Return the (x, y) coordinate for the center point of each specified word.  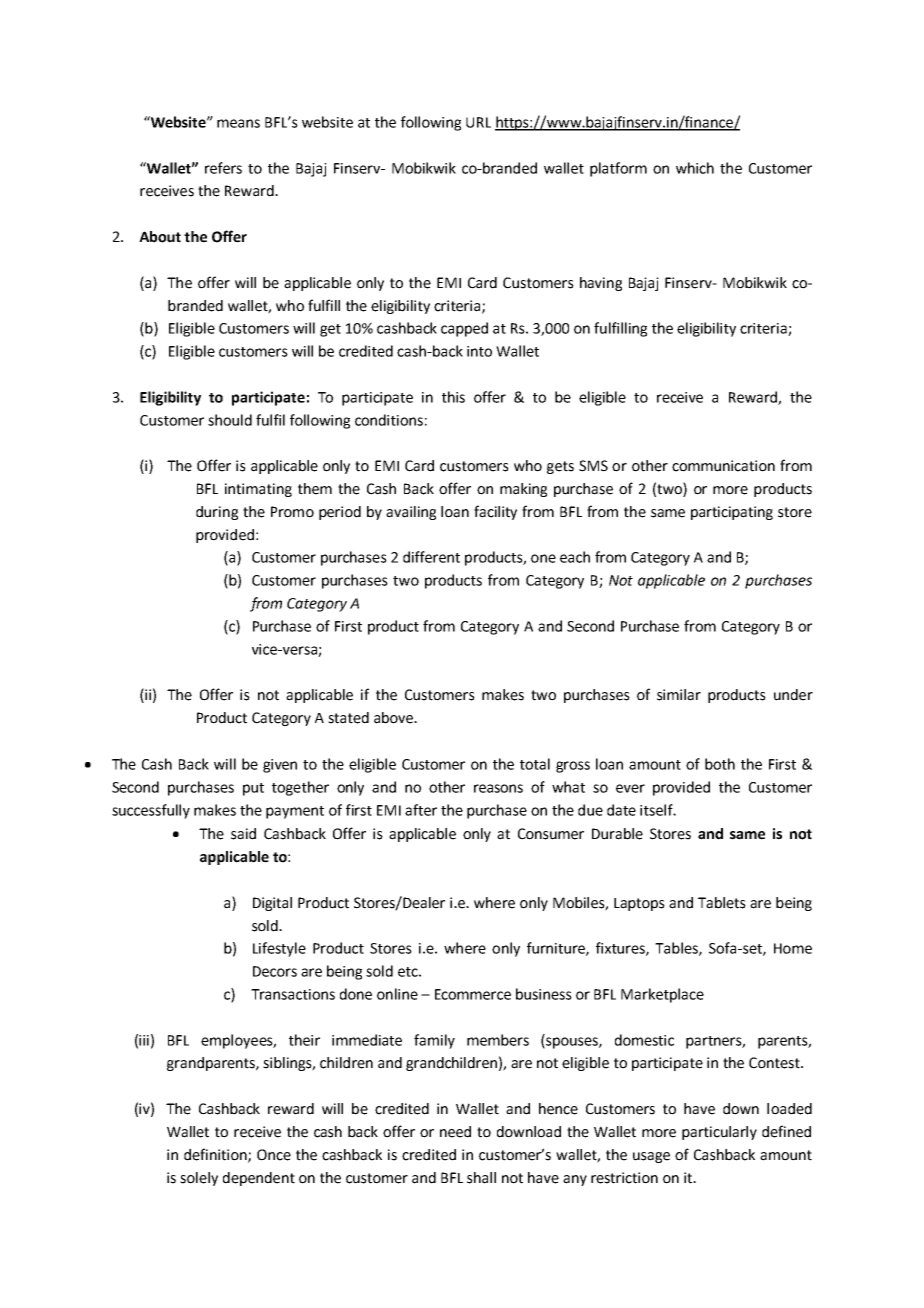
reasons (498, 788)
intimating (258, 490)
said (243, 834)
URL (478, 122)
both (720, 764)
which (695, 168)
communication (723, 466)
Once (274, 1155)
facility (495, 512)
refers (223, 168)
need (455, 1132)
